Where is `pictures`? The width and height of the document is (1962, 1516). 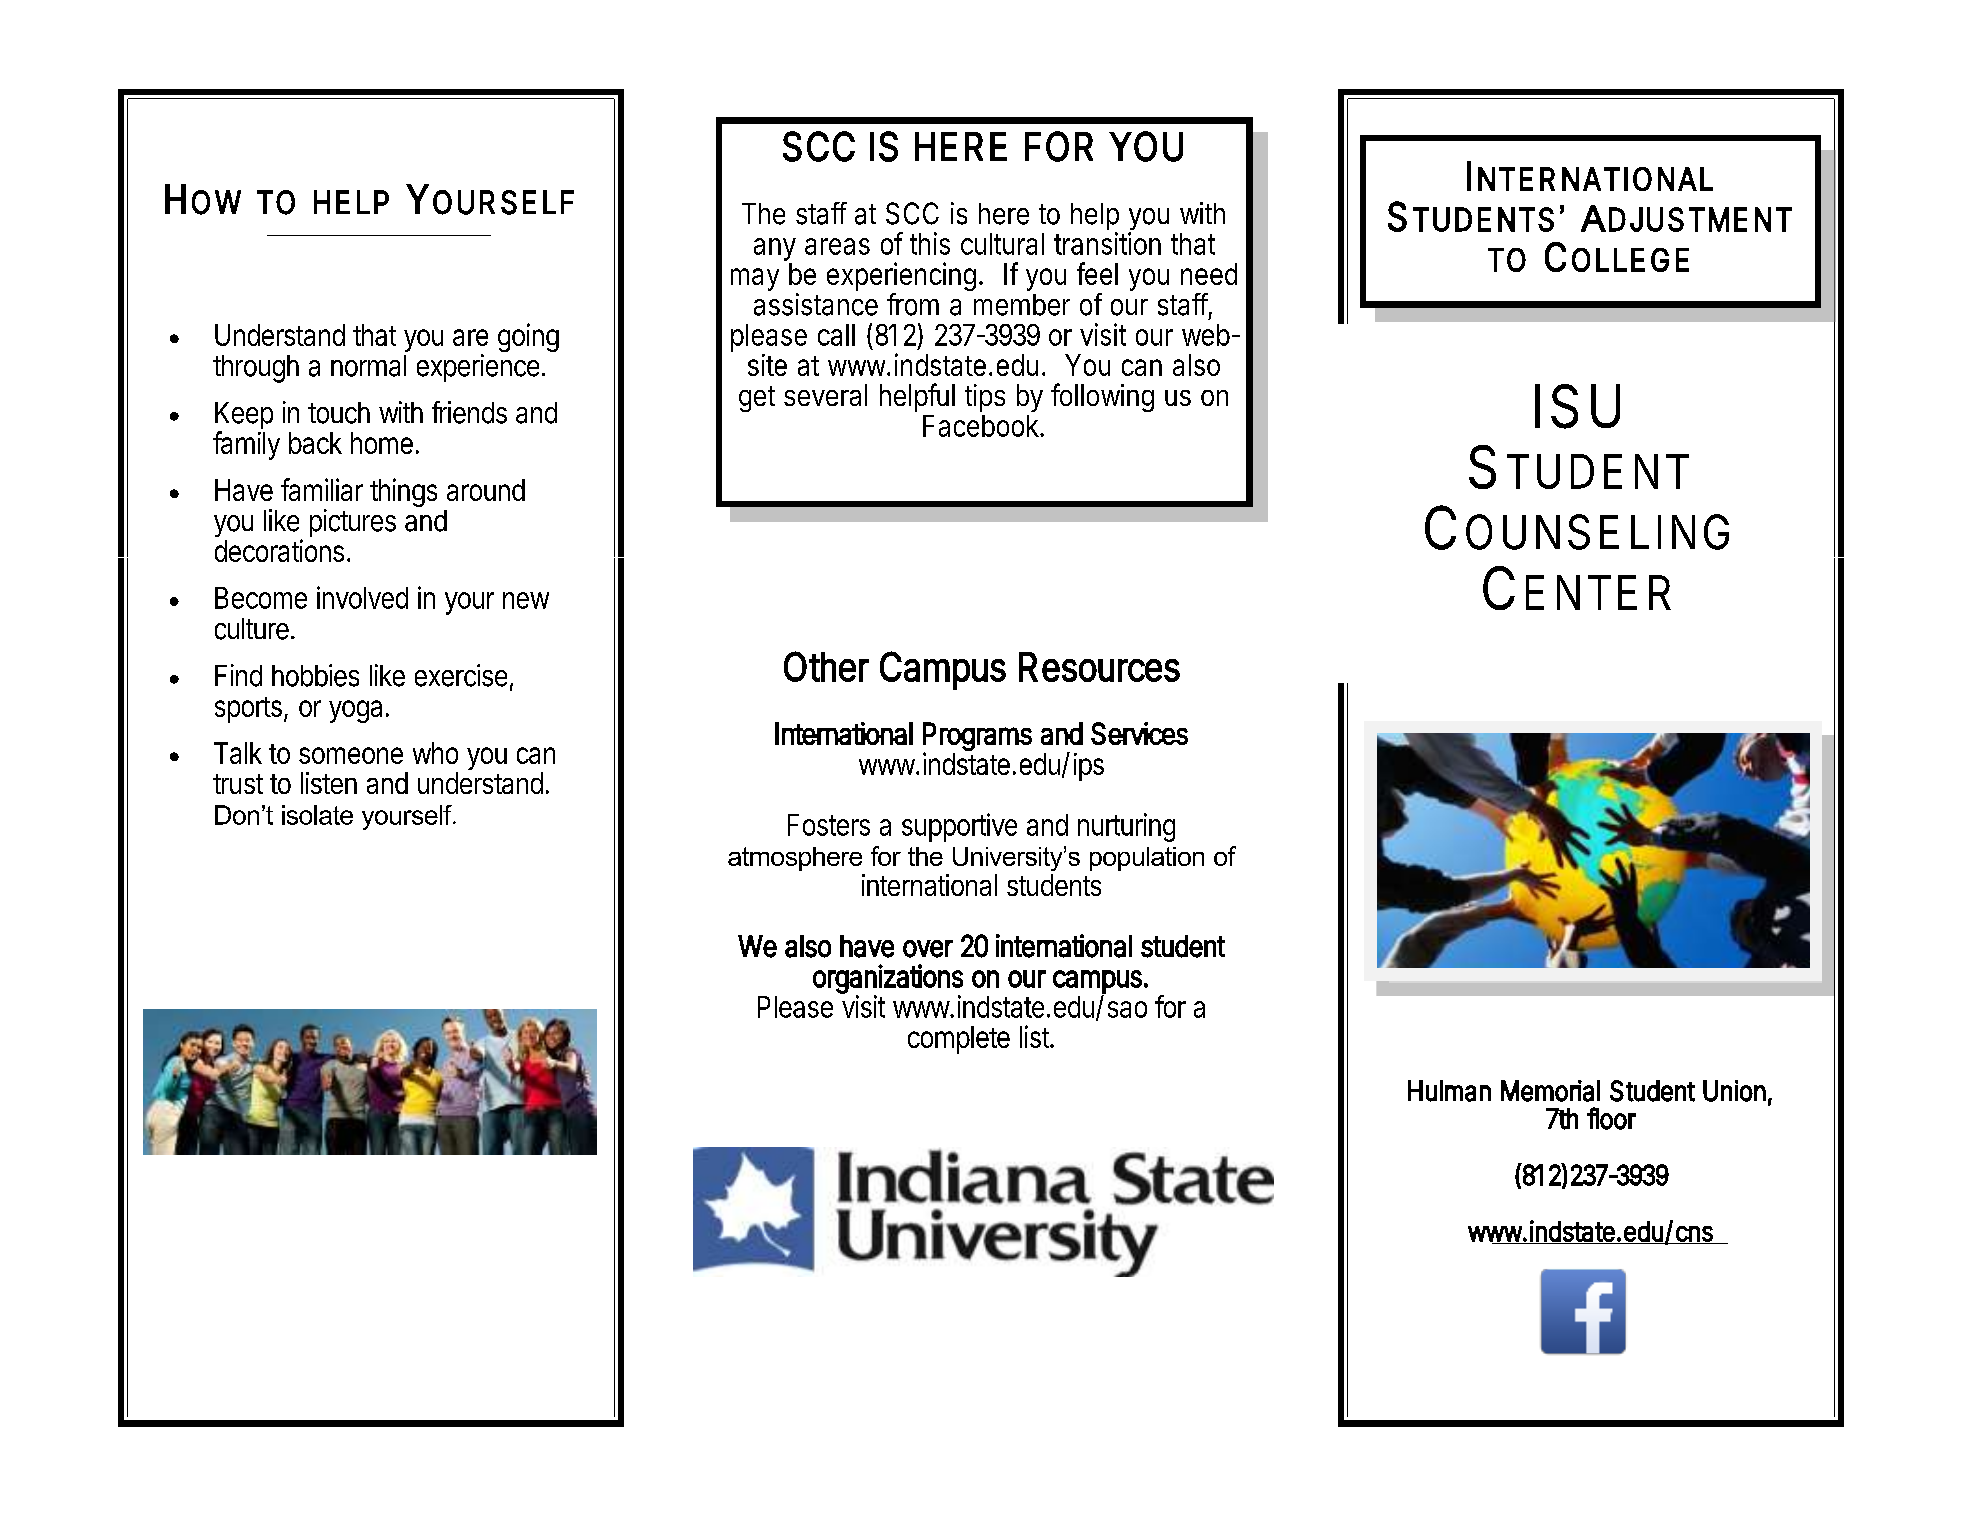
pictures is located at coordinates (353, 523).
